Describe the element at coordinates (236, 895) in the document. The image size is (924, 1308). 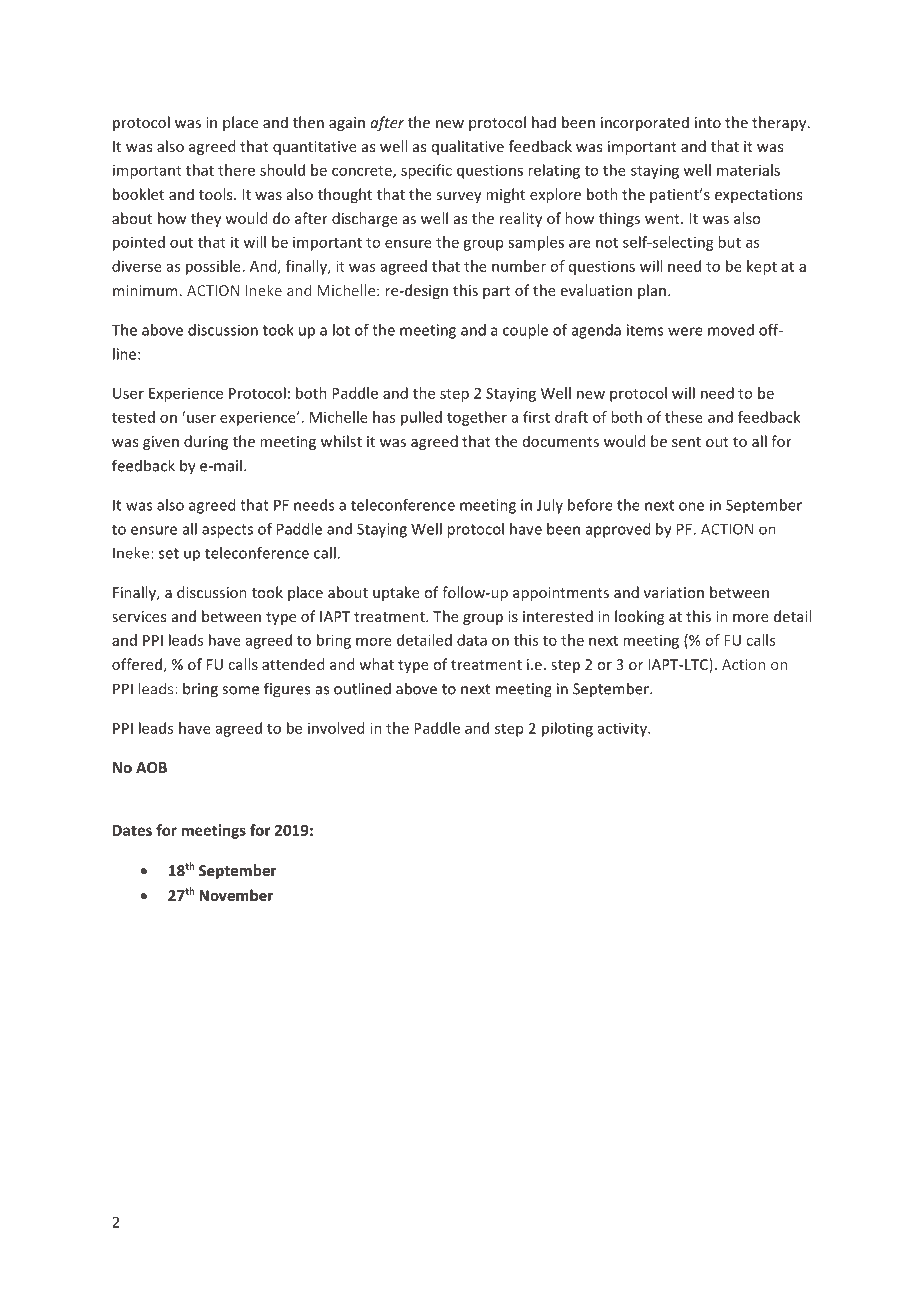
I see `November` at that location.
